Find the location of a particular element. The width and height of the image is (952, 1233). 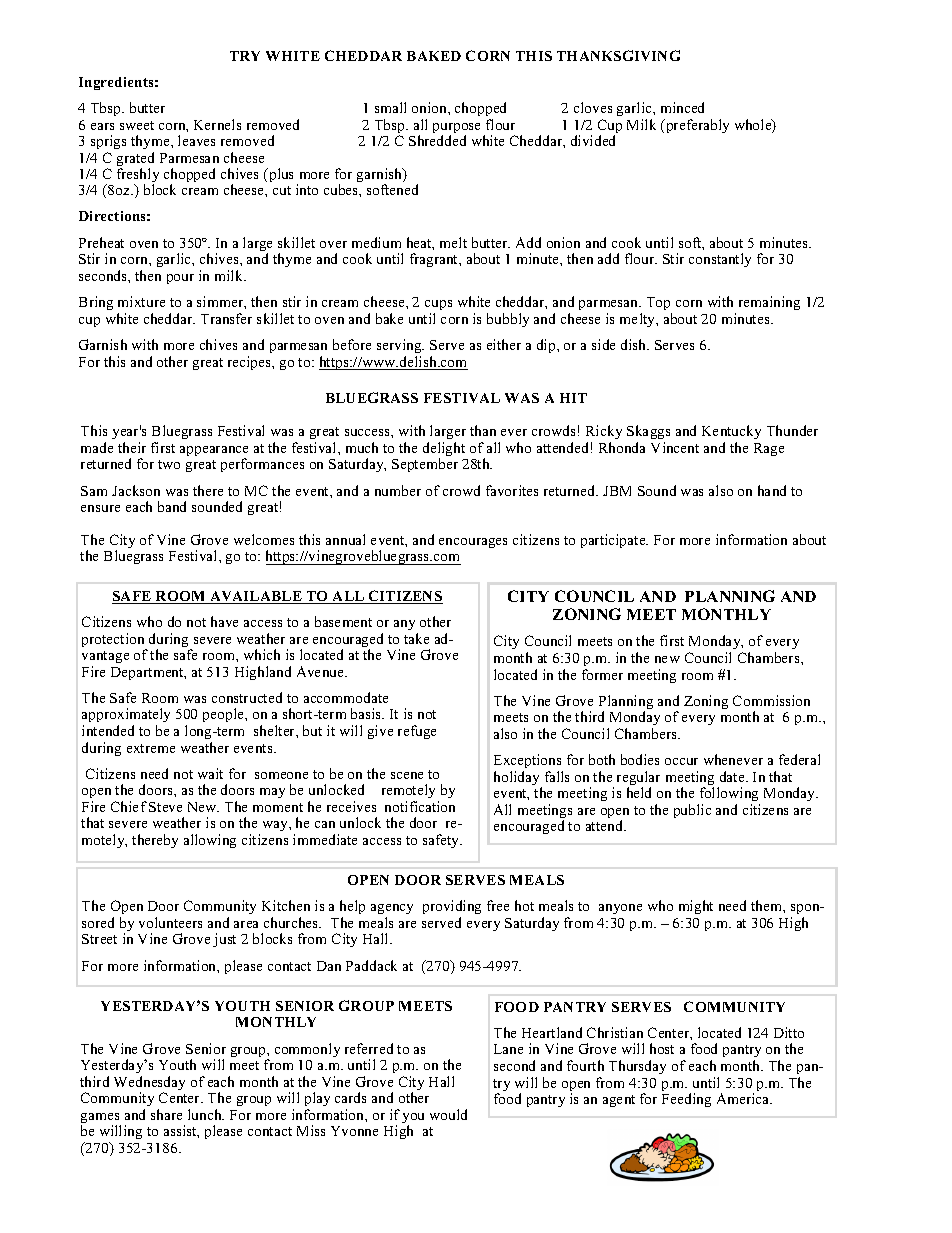

preferably is located at coordinates (696, 126).
